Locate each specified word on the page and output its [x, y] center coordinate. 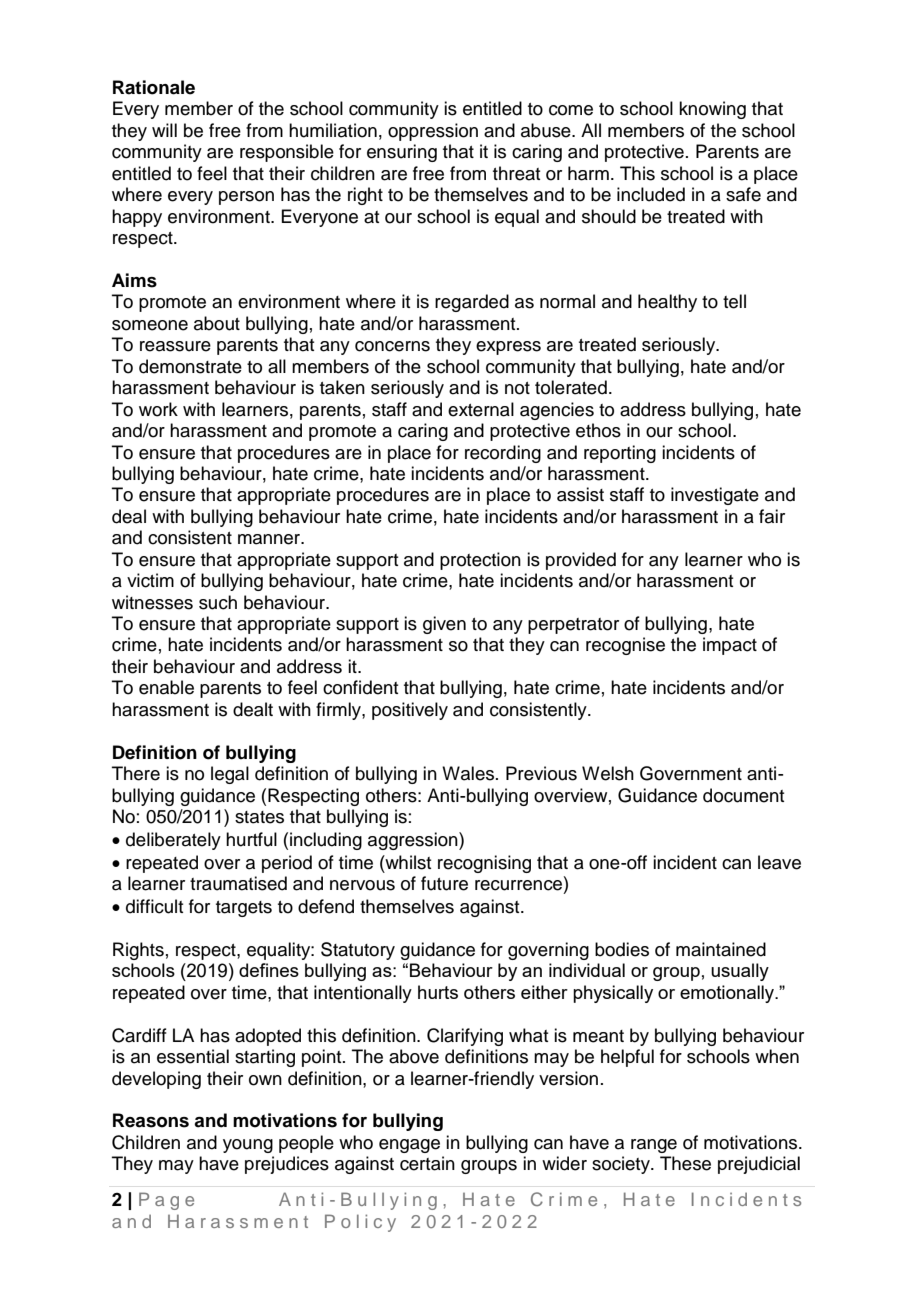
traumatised [238, 883]
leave [779, 862]
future [444, 883]
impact [730, 646]
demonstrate [190, 366]
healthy [667, 303]
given [444, 625]
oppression [433, 132]
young [248, 1146]
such [218, 602]
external [481, 409]
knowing [712, 110]
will [164, 130]
